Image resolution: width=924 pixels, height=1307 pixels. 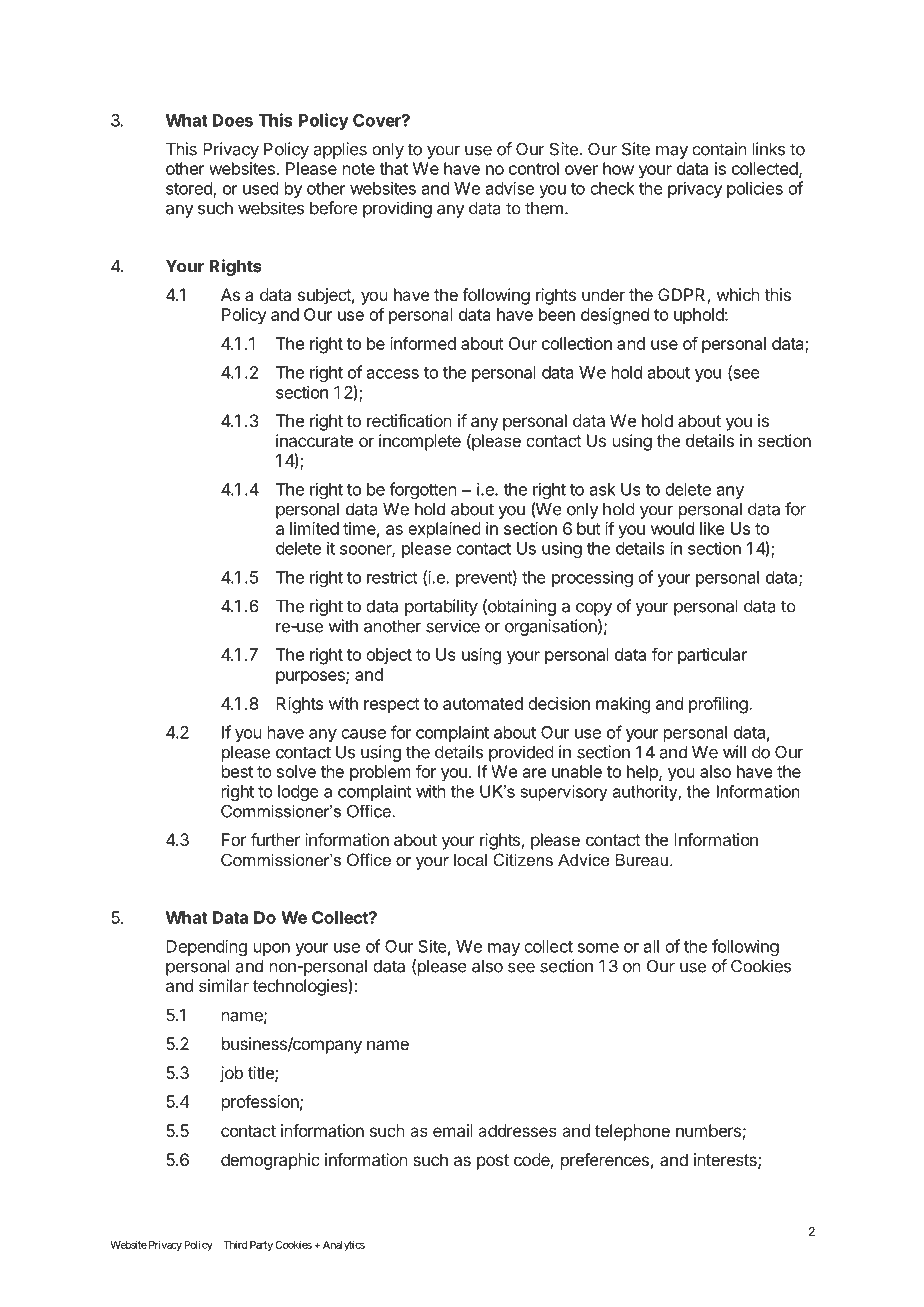 What do you see at coordinates (261, 188) in the page?
I see `used` at bounding box center [261, 188].
